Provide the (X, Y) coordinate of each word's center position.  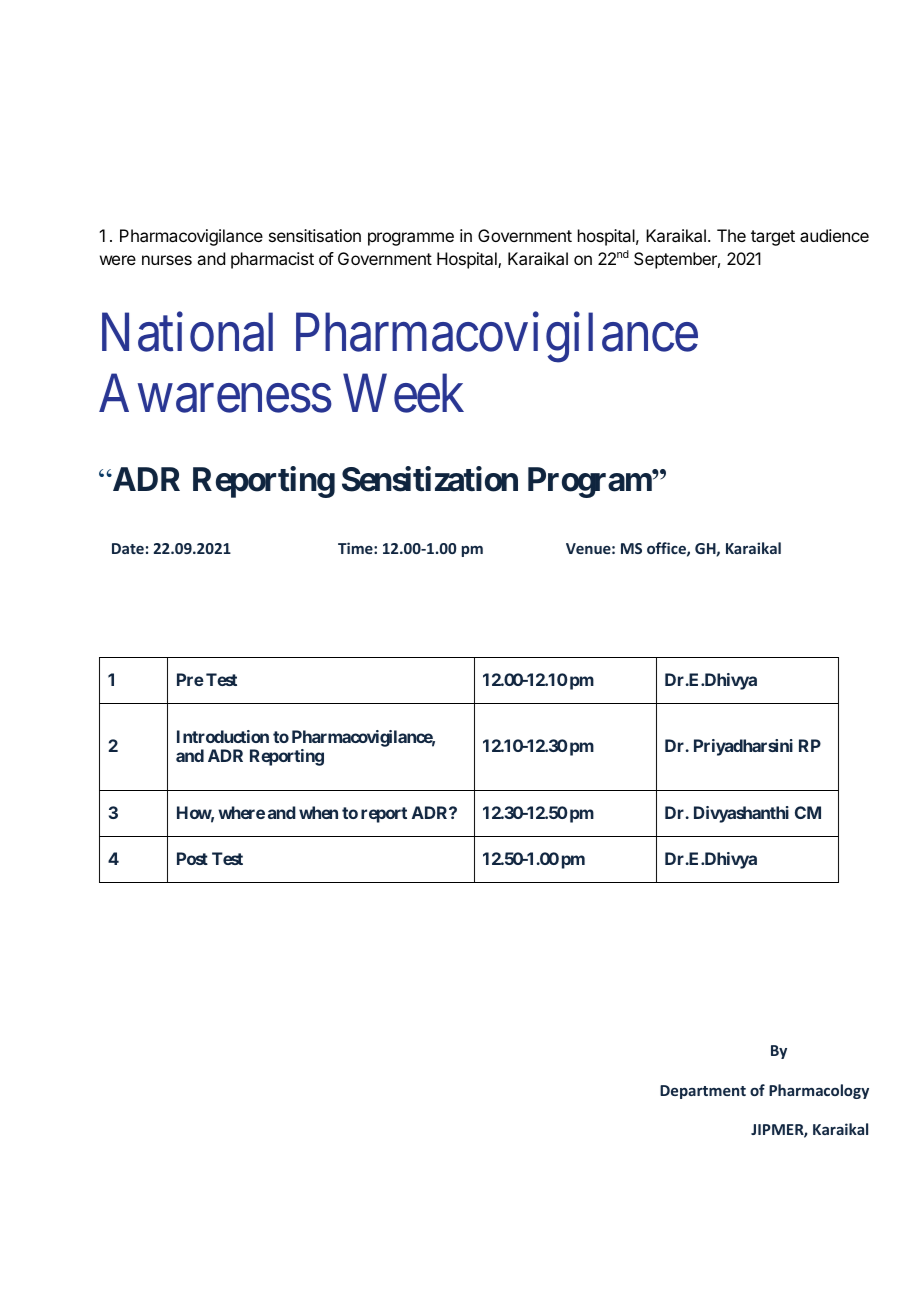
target (773, 238)
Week (403, 393)
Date (128, 548)
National (187, 332)
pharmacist (272, 260)
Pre (190, 679)
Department (703, 1092)
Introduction (223, 736)
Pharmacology (819, 1091)
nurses (167, 260)
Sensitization (430, 479)
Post (192, 858)
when (318, 812)
